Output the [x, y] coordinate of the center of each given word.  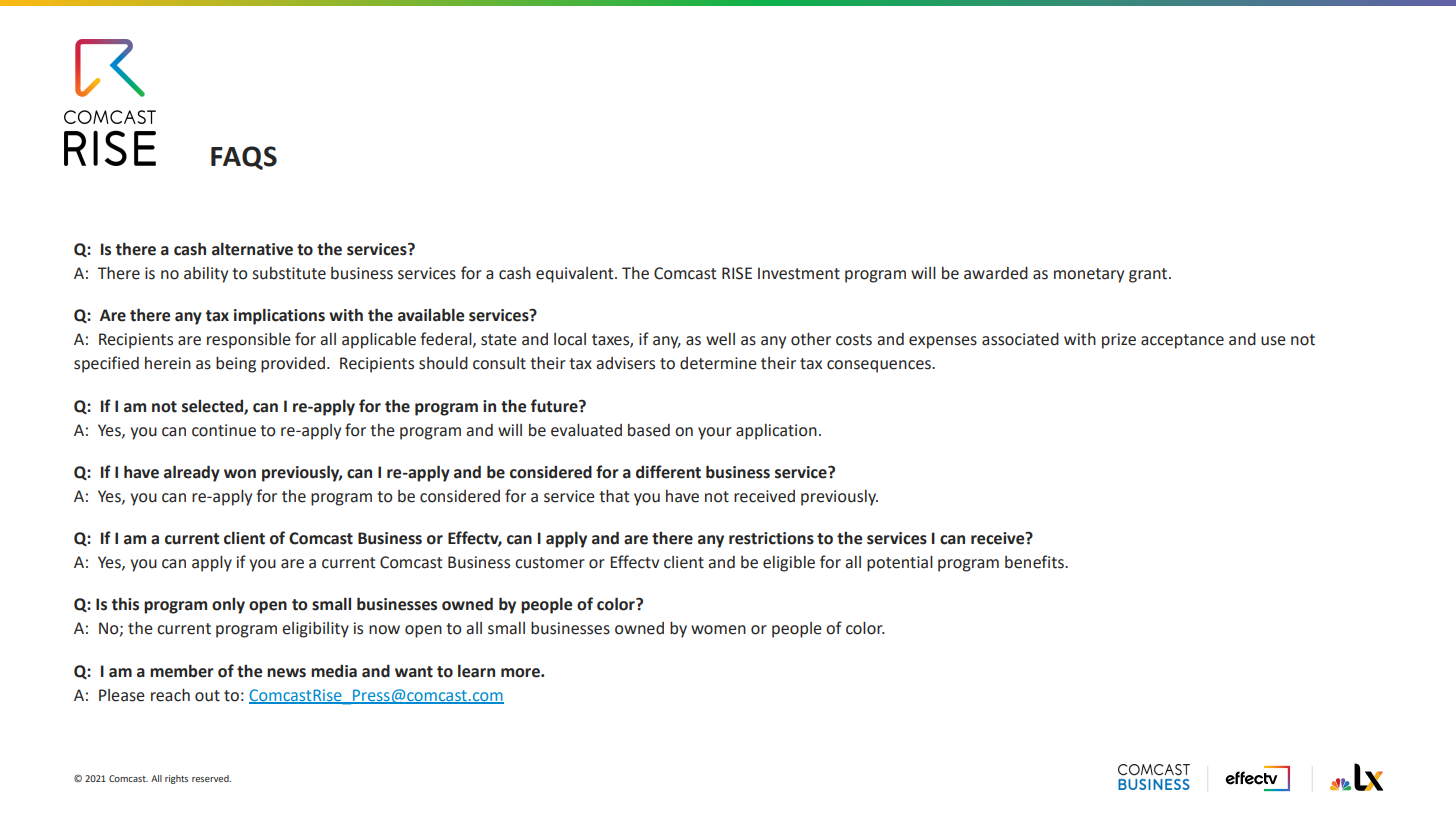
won [240, 474]
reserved [211, 778]
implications [279, 316]
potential [900, 564]
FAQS [244, 158]
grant [1149, 275]
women [718, 630]
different [668, 472]
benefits [1035, 562]
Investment [799, 273]
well [720, 339]
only [228, 606]
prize [1119, 341]
